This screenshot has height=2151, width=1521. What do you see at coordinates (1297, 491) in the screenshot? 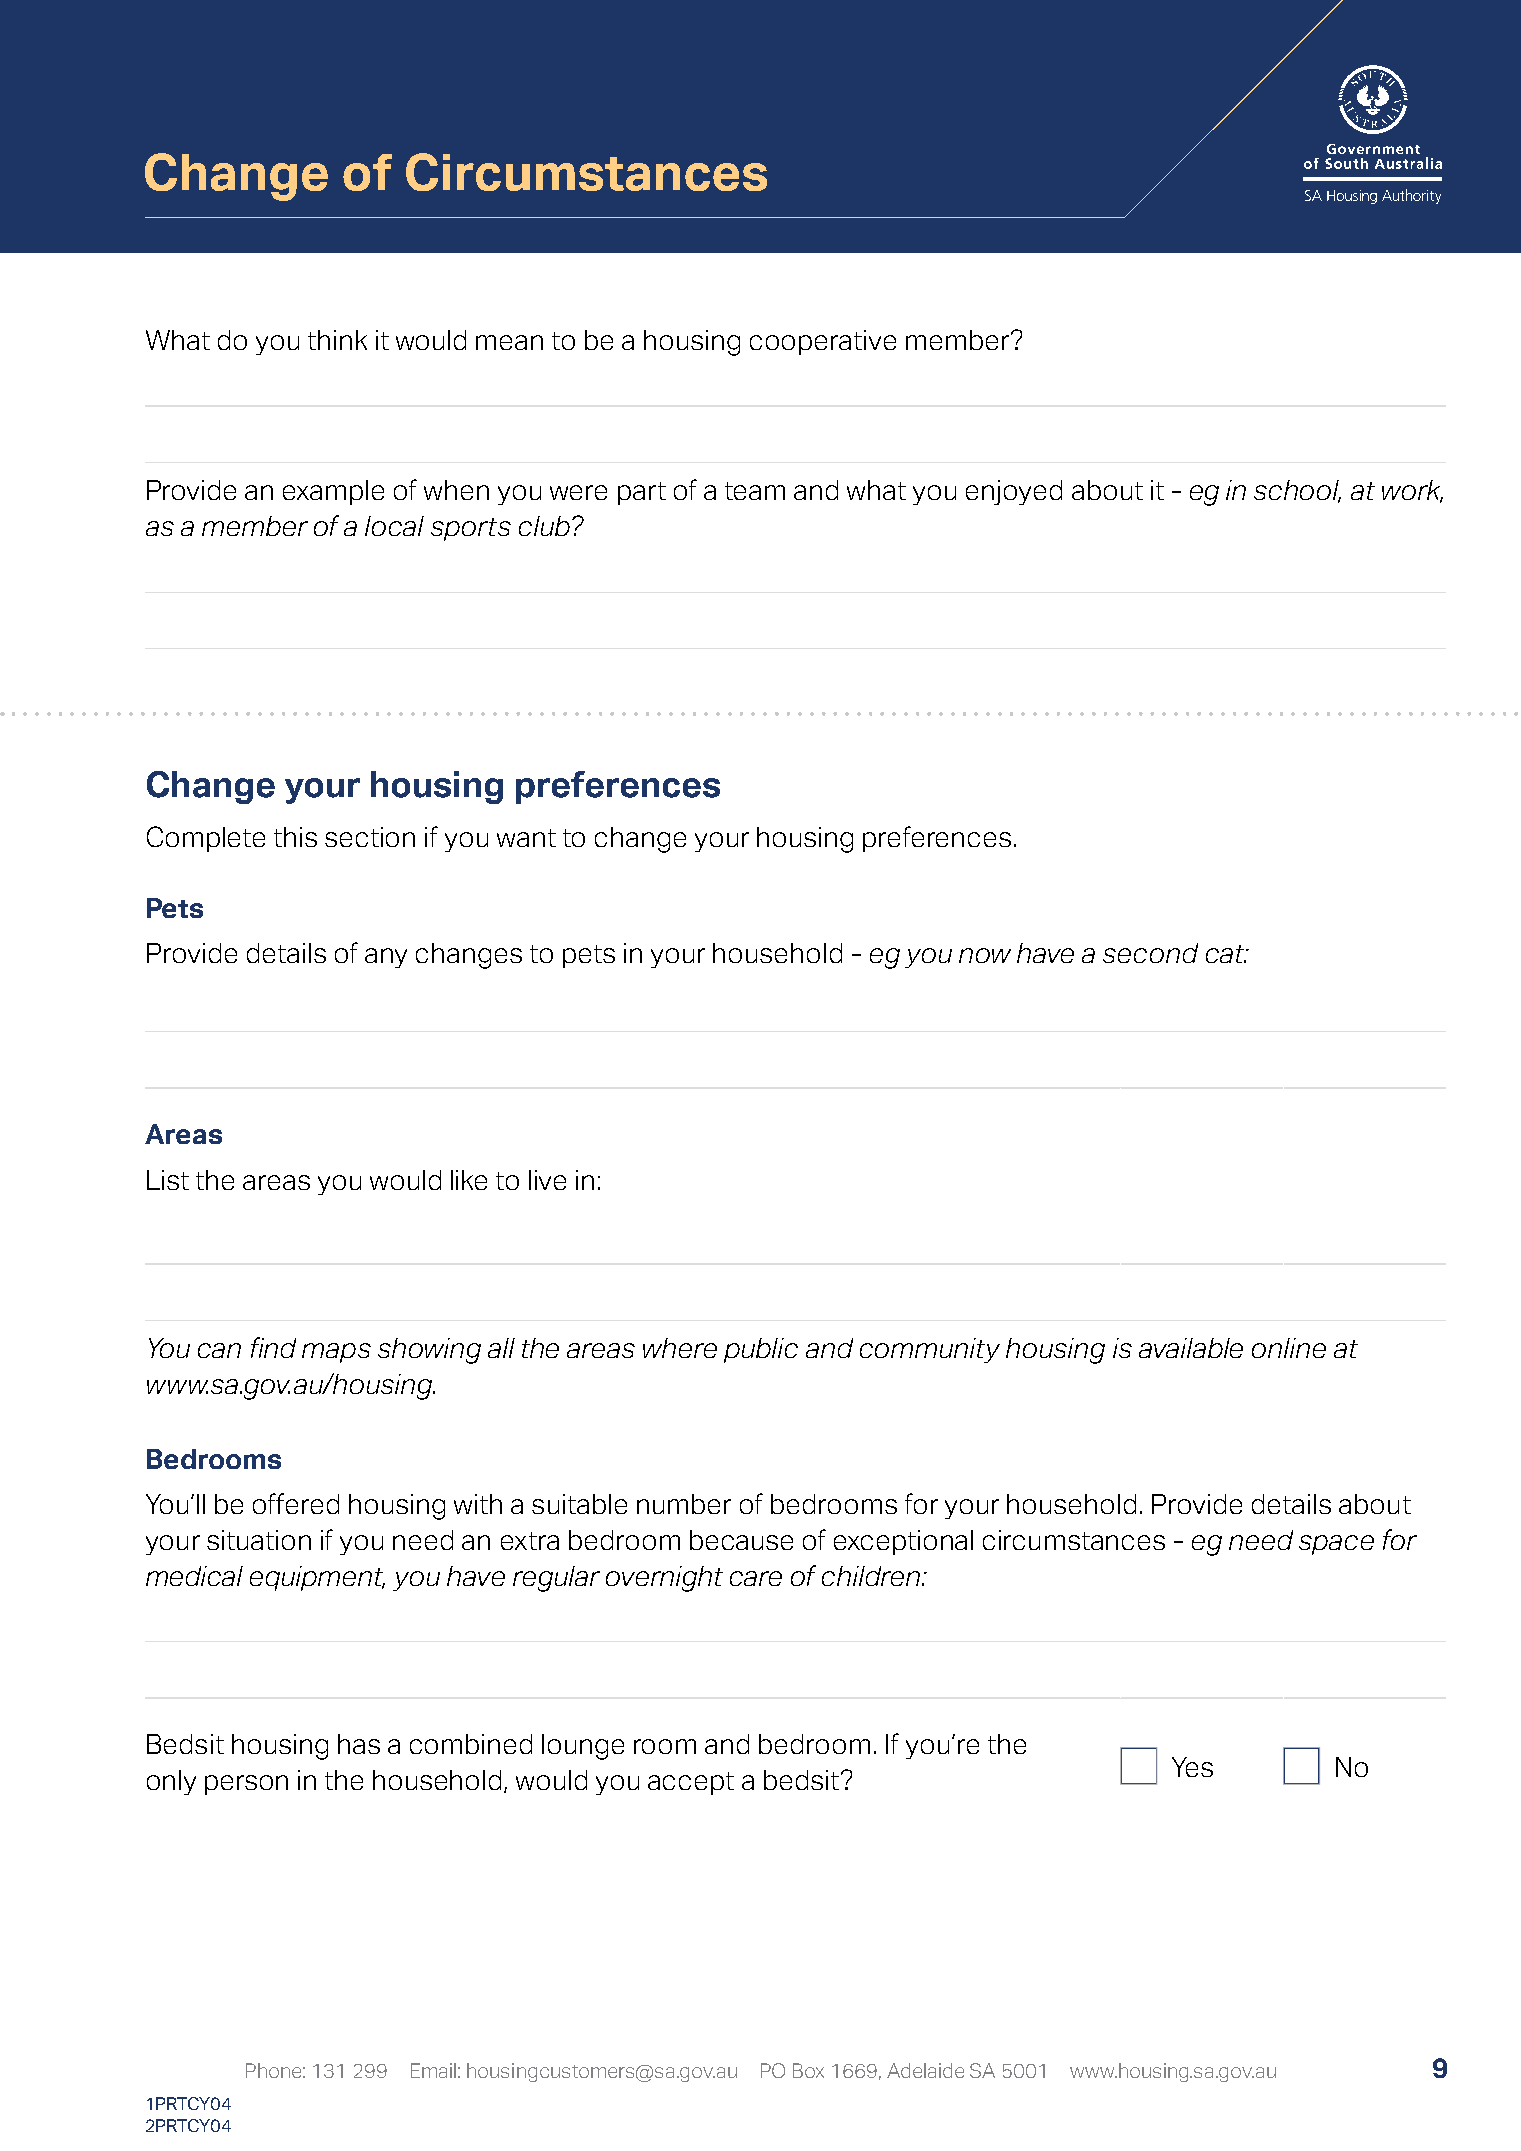
I see `school` at bounding box center [1297, 491].
